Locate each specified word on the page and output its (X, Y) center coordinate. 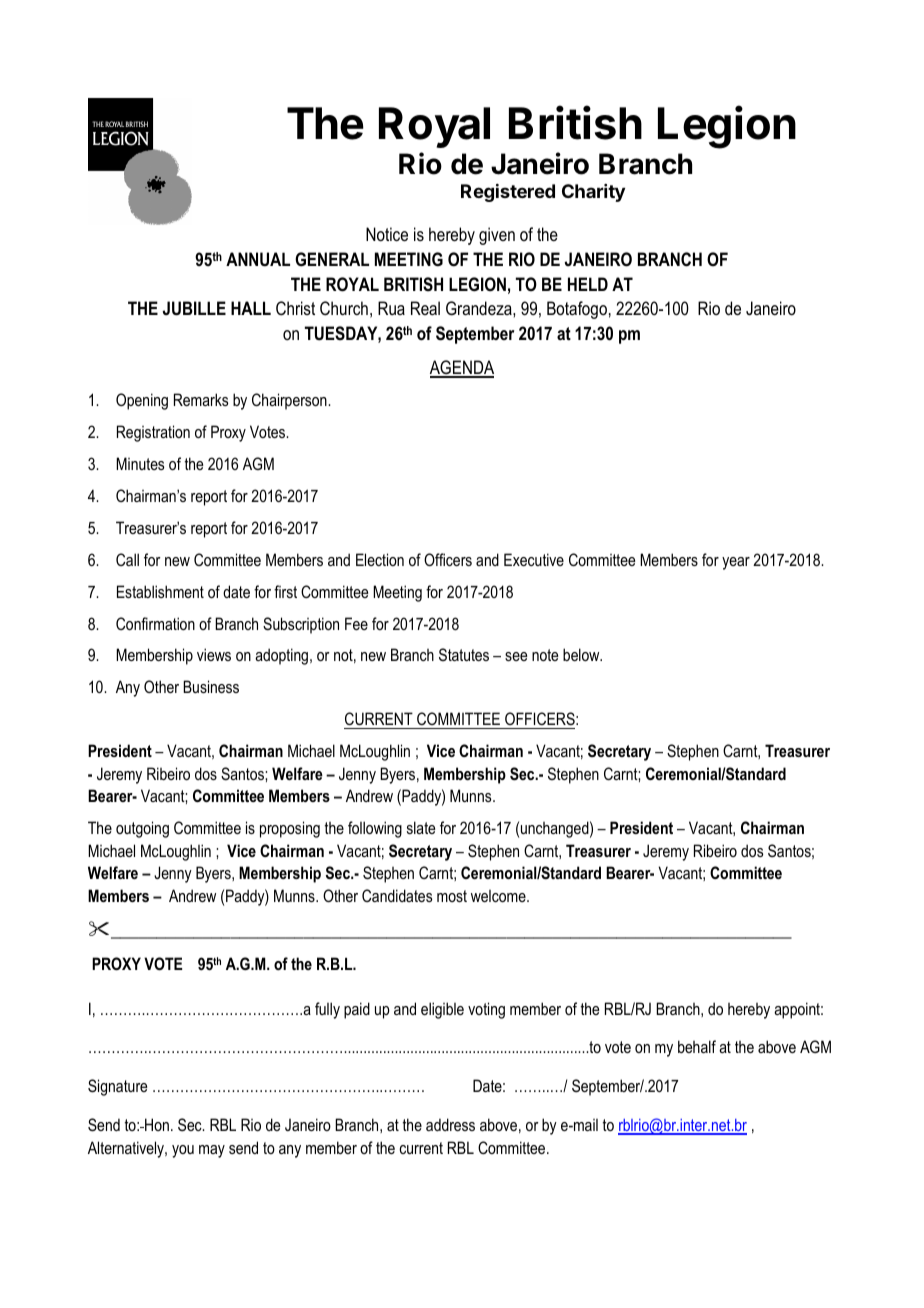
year (736, 563)
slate (421, 827)
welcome (499, 896)
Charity (593, 193)
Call (127, 559)
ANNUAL (258, 259)
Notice (387, 234)
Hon (156, 1124)
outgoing (142, 829)
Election (380, 559)
